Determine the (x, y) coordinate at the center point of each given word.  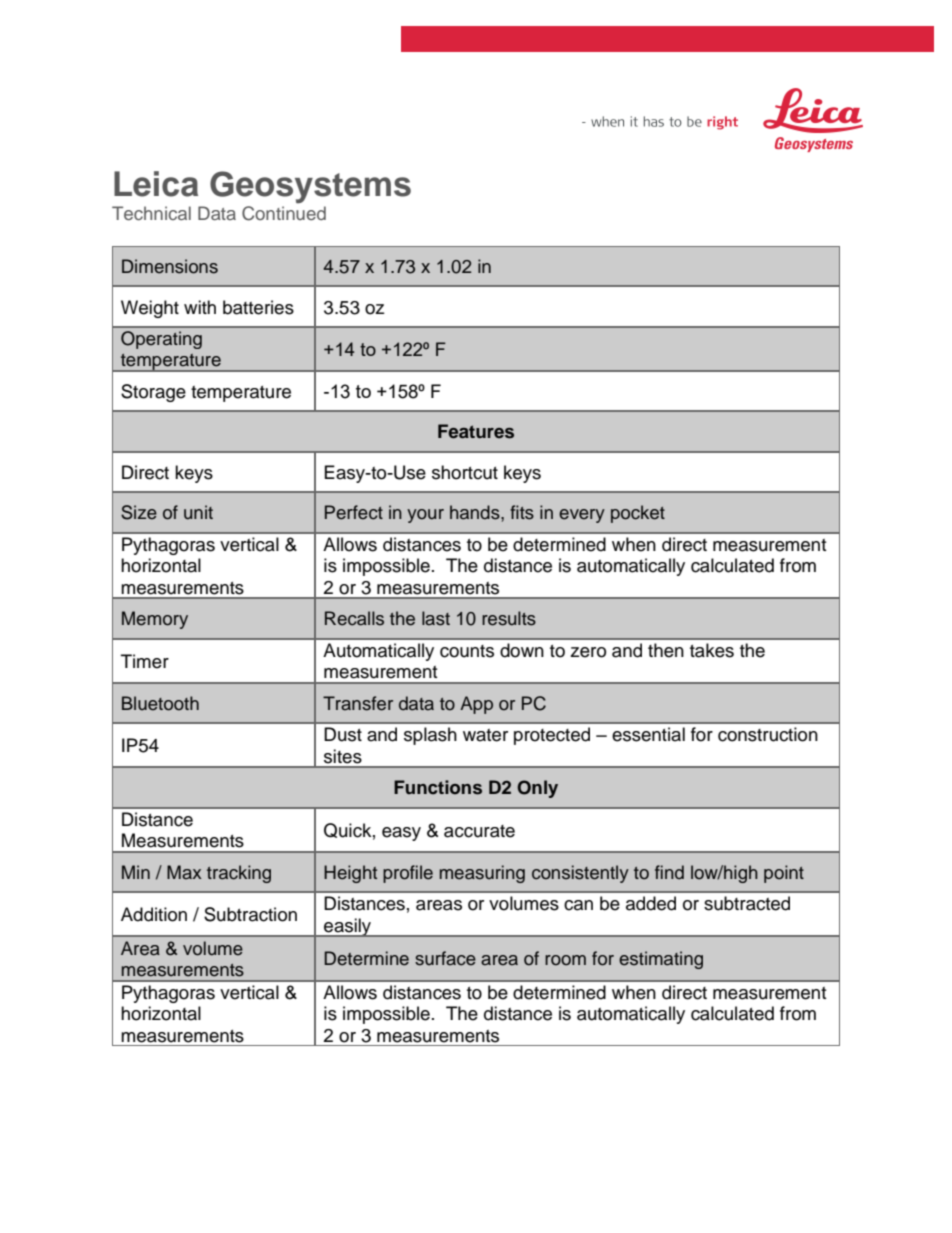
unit (198, 512)
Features (476, 431)
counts (467, 651)
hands (476, 512)
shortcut (465, 472)
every (582, 516)
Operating (161, 340)
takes (712, 650)
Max (184, 872)
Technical (151, 213)
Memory (155, 620)
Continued (284, 213)
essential (648, 734)
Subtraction (250, 914)
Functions (438, 787)
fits (522, 512)
